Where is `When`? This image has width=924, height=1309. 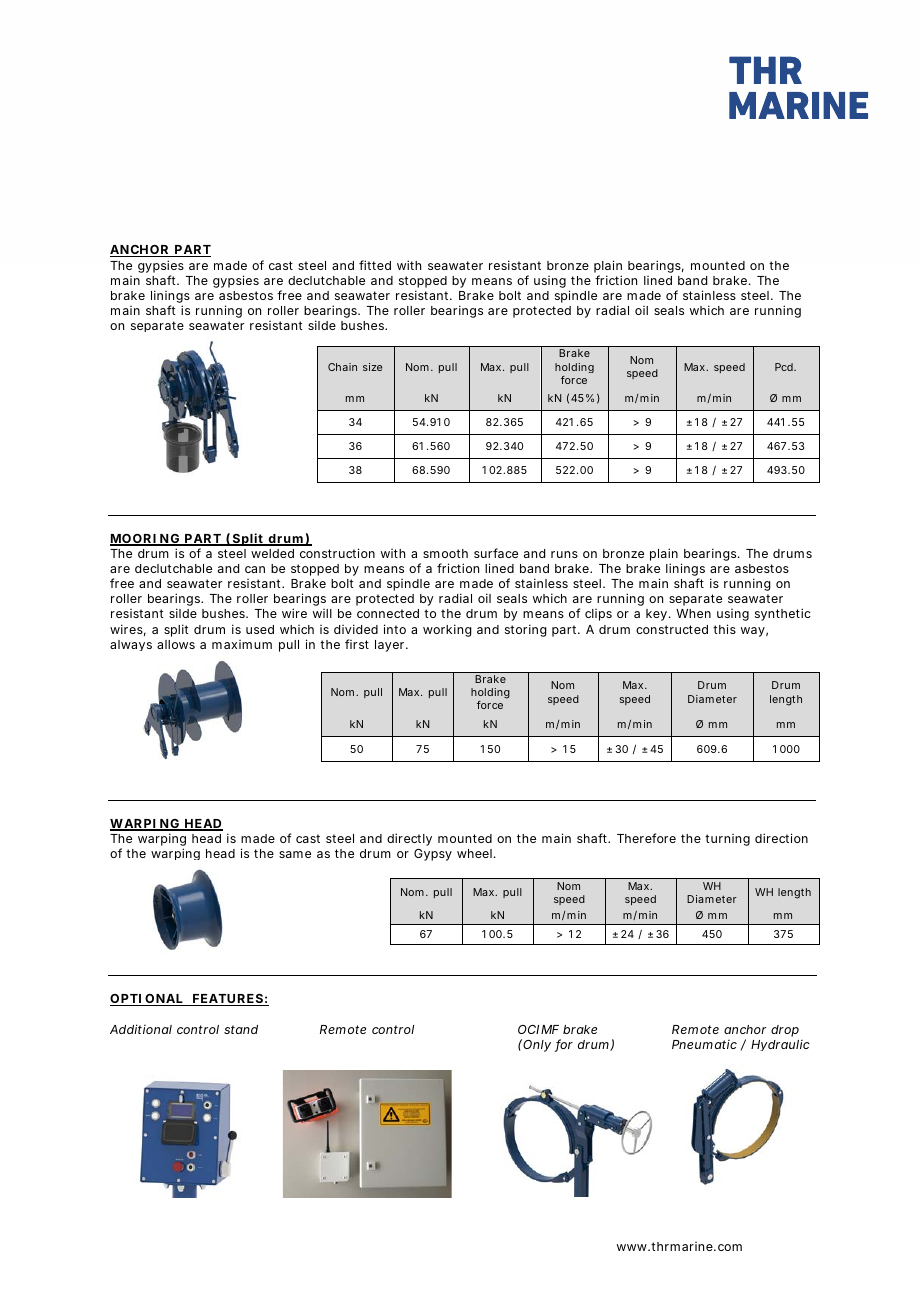 When is located at coordinates (693, 613).
